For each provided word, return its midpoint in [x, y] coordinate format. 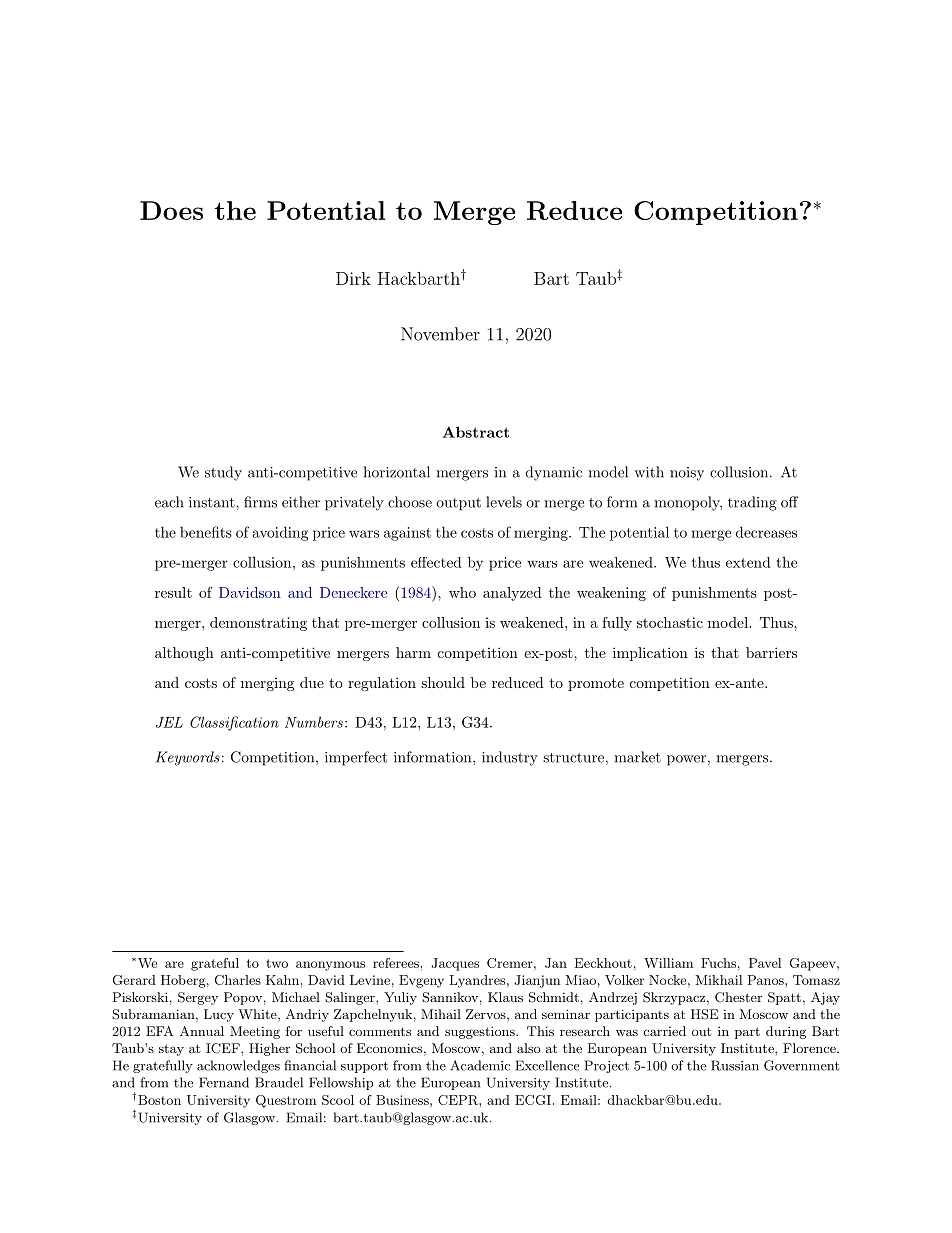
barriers [771, 652]
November [440, 334]
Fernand [224, 1082]
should [443, 682]
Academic [480, 1065]
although [184, 654]
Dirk [353, 278]
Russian [735, 1065]
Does [171, 210]
